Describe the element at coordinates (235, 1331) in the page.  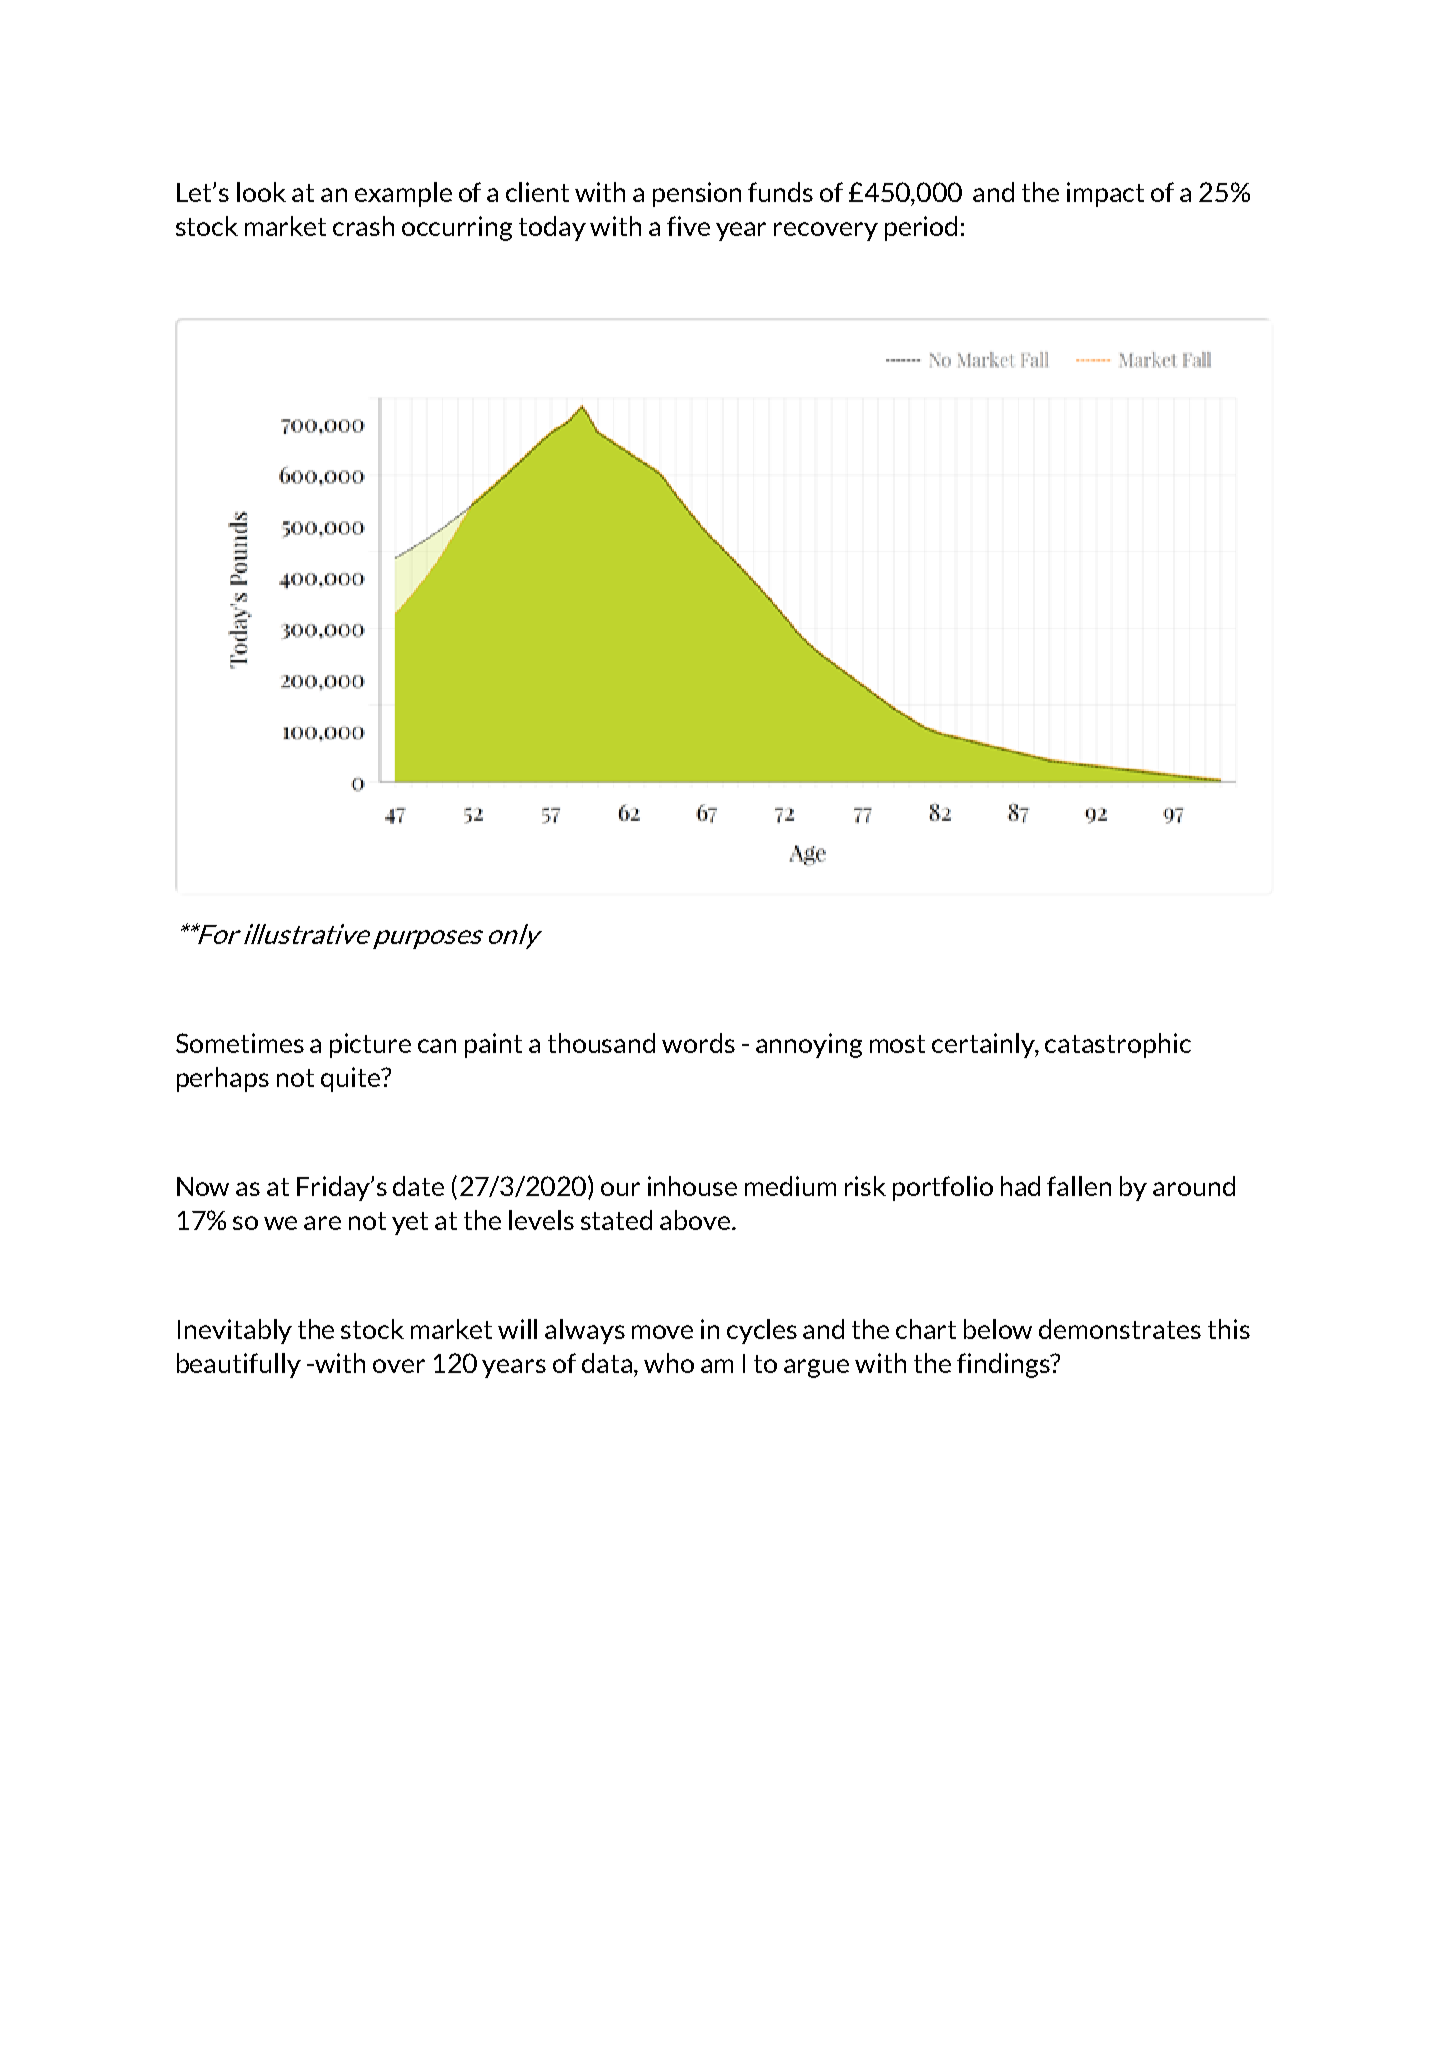
I see `Inevitably` at that location.
